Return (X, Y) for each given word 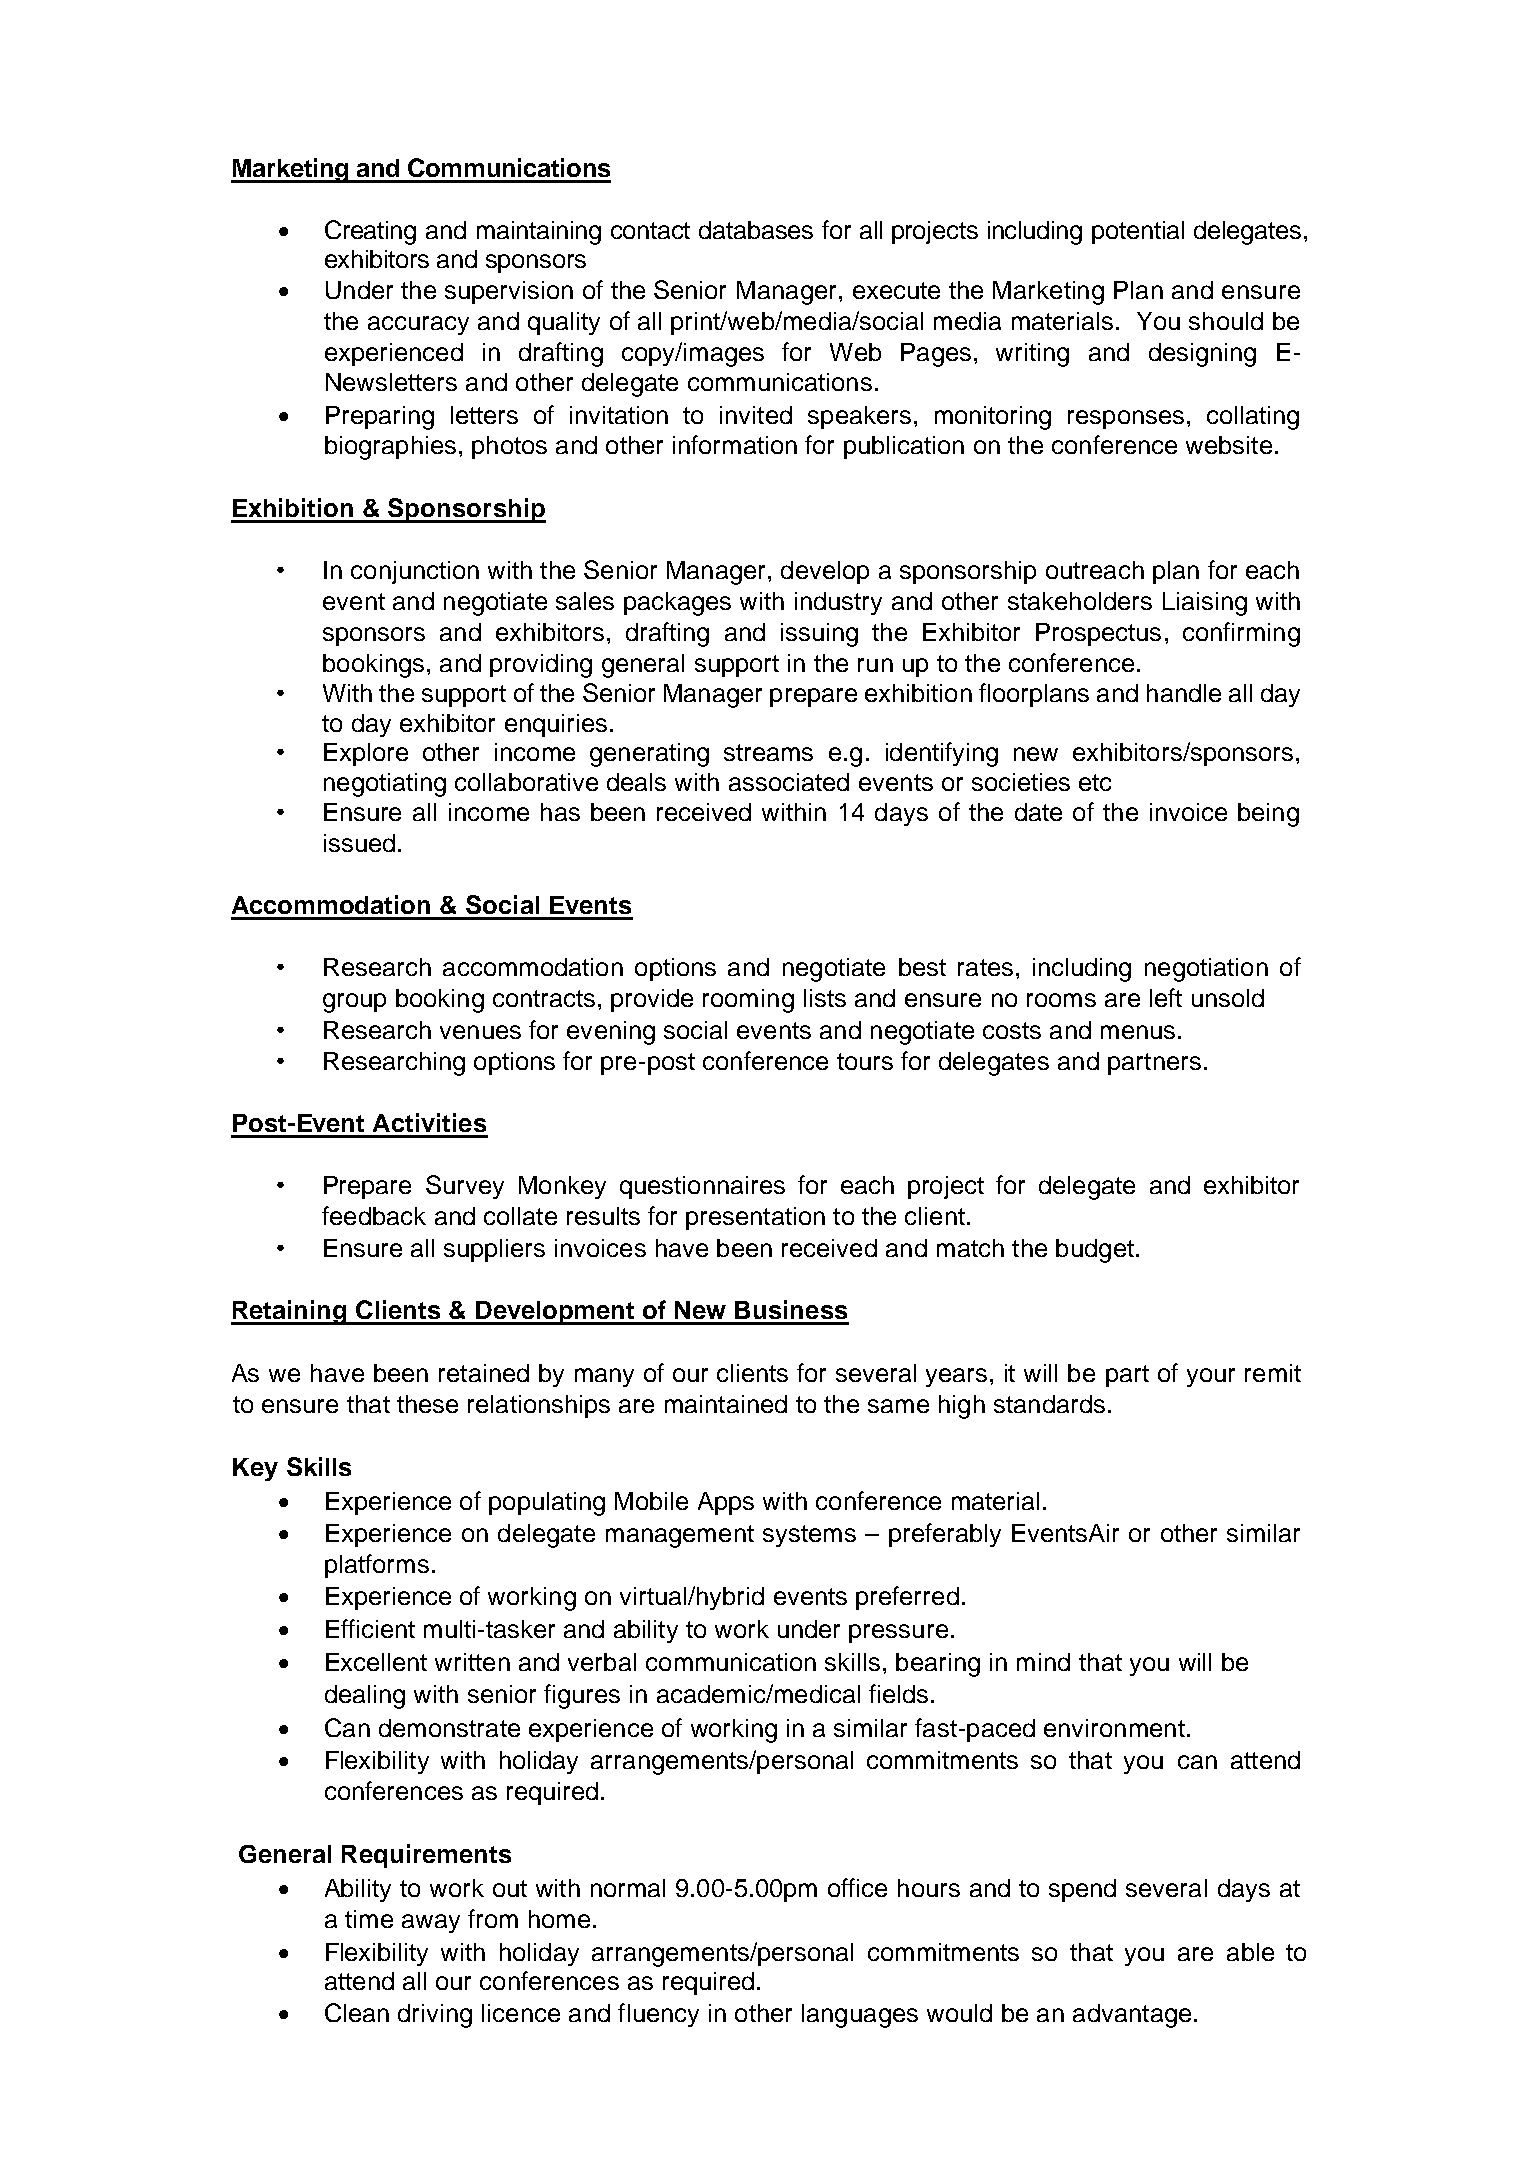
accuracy (418, 325)
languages (860, 2016)
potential (1138, 232)
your (1211, 1377)
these (427, 1404)
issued (359, 843)
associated (789, 782)
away (431, 1923)
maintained (726, 1404)
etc (1095, 782)
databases (756, 230)
